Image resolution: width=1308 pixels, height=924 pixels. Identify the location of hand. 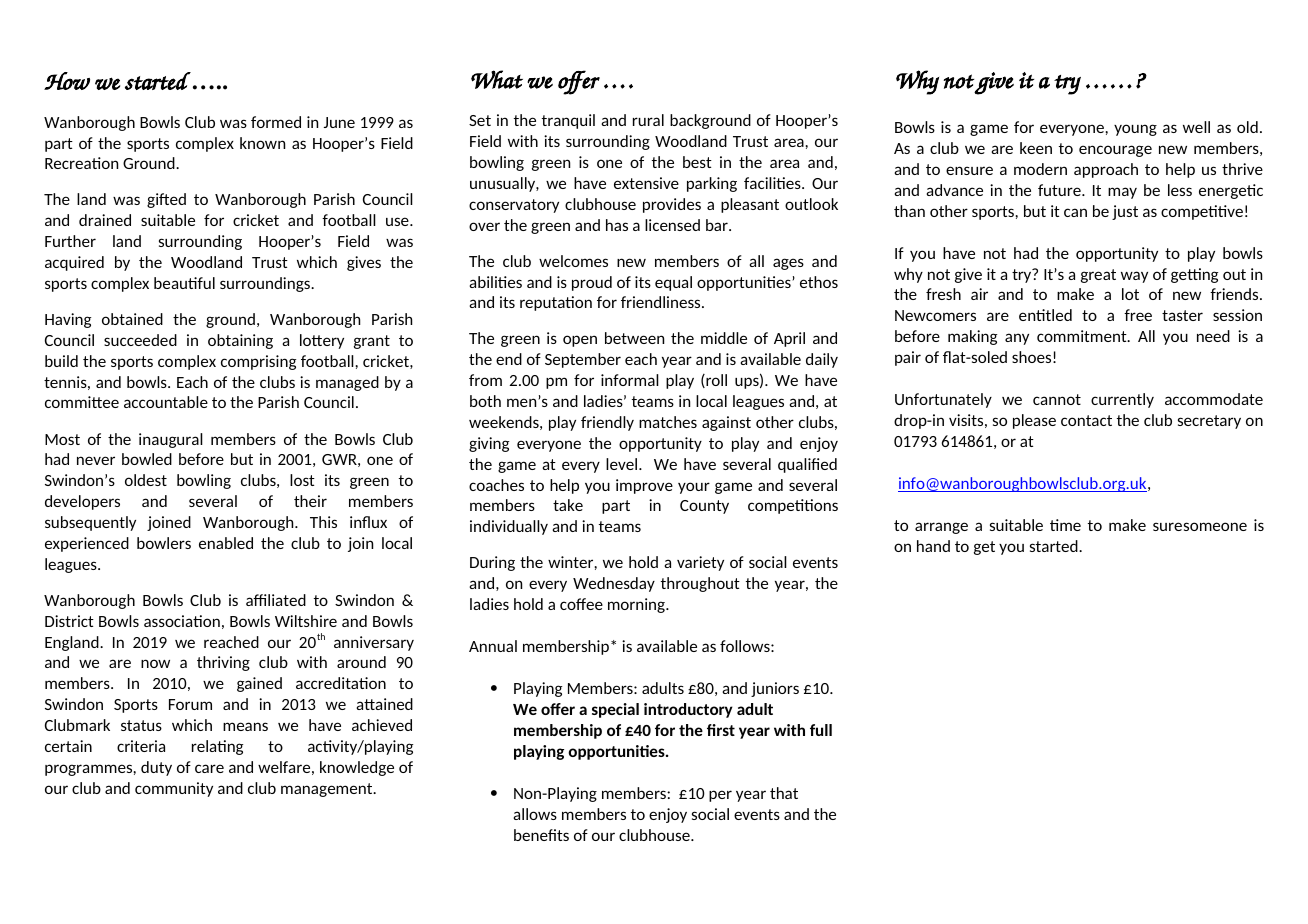
(933, 546).
